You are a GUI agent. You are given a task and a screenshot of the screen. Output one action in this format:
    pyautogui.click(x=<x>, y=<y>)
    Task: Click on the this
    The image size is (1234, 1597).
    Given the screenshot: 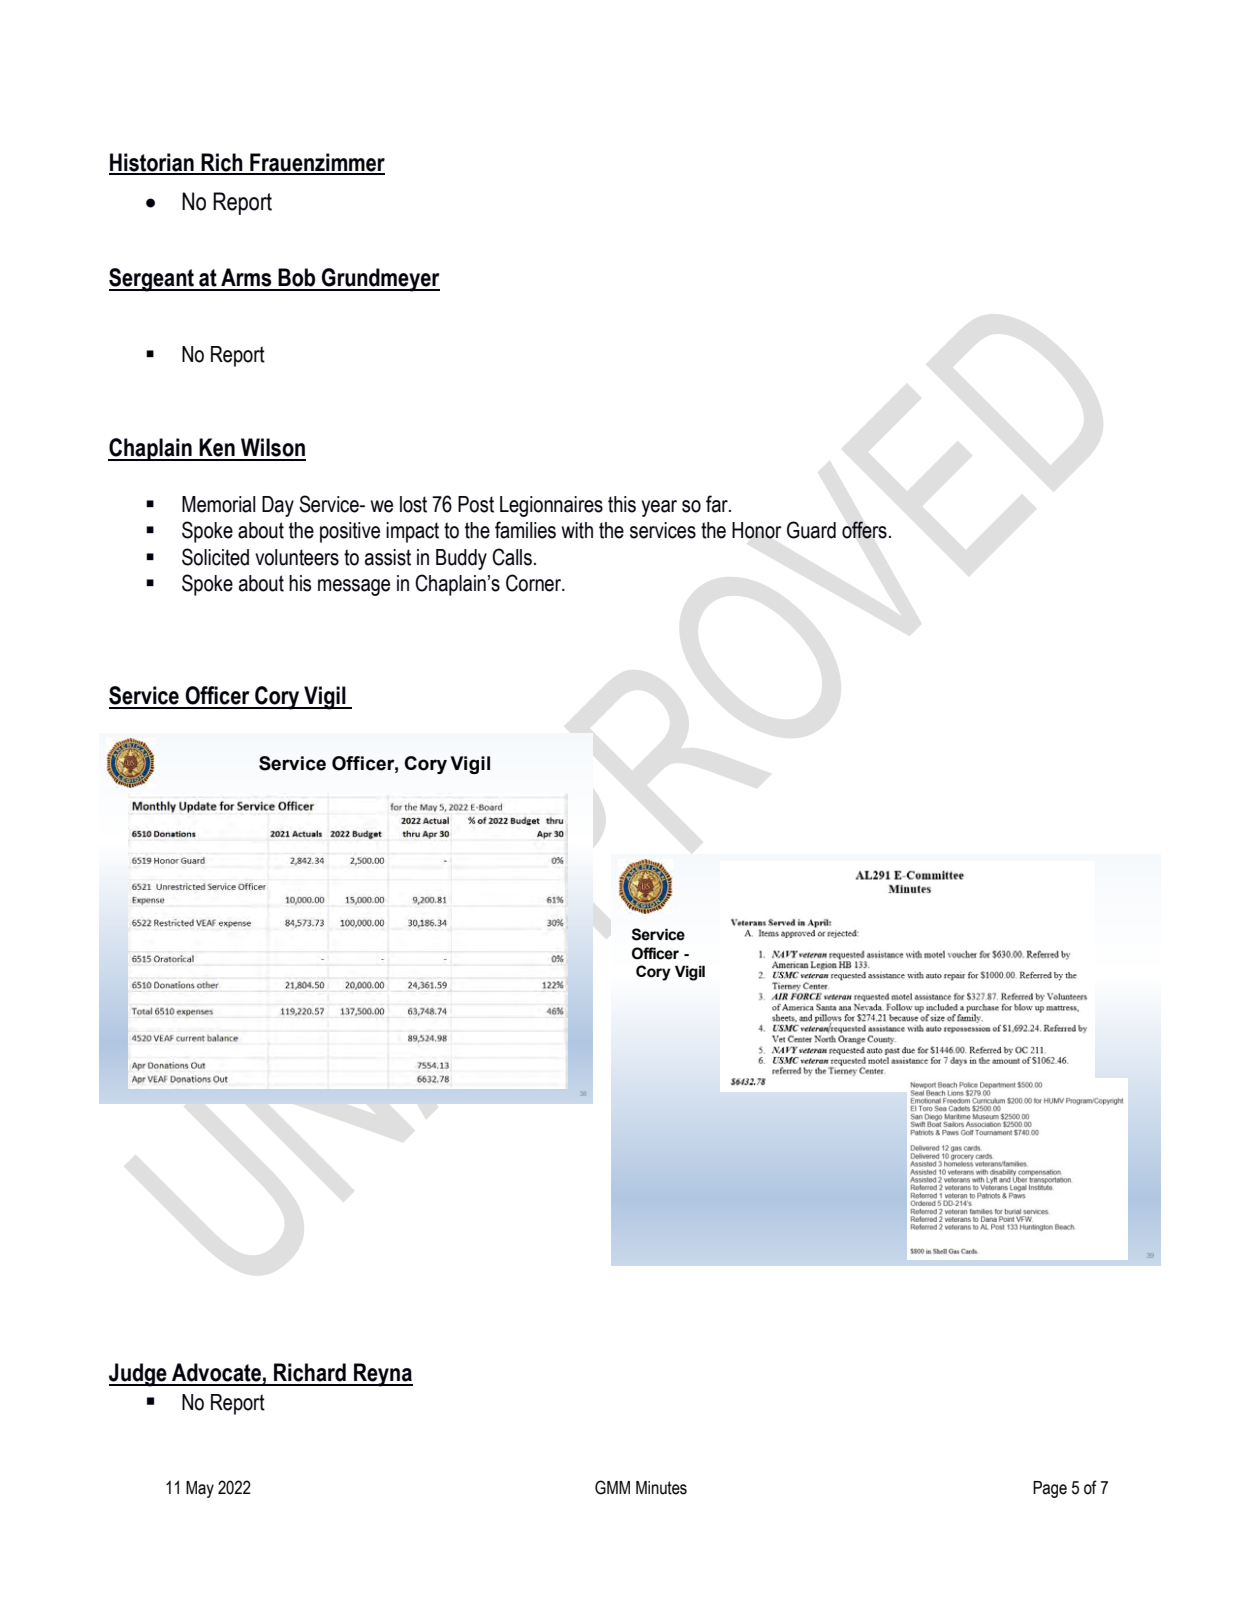 What is the action you would take?
    pyautogui.click(x=622, y=504)
